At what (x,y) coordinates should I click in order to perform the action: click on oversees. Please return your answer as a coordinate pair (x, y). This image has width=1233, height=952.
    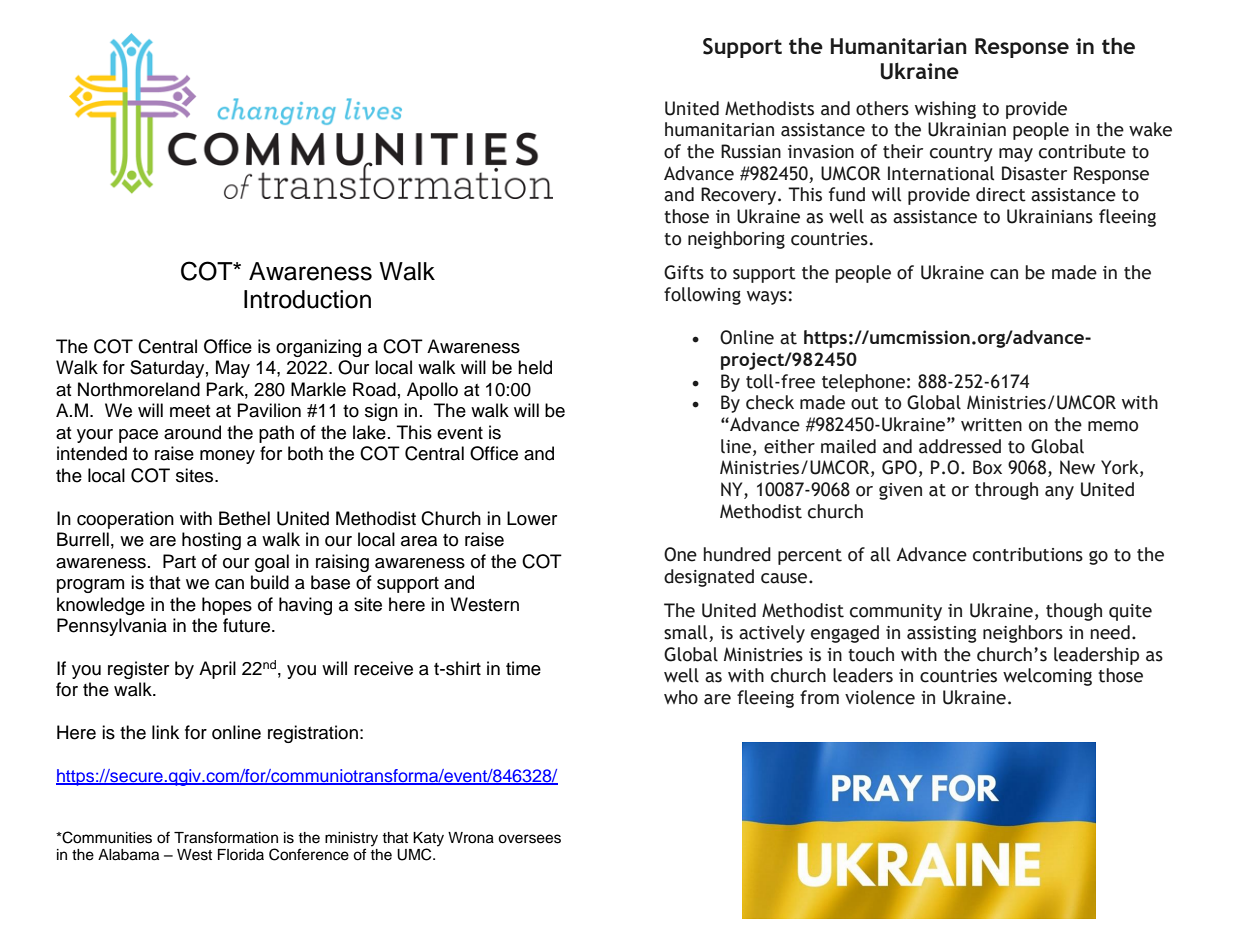
    Looking at the image, I should click on (529, 839).
